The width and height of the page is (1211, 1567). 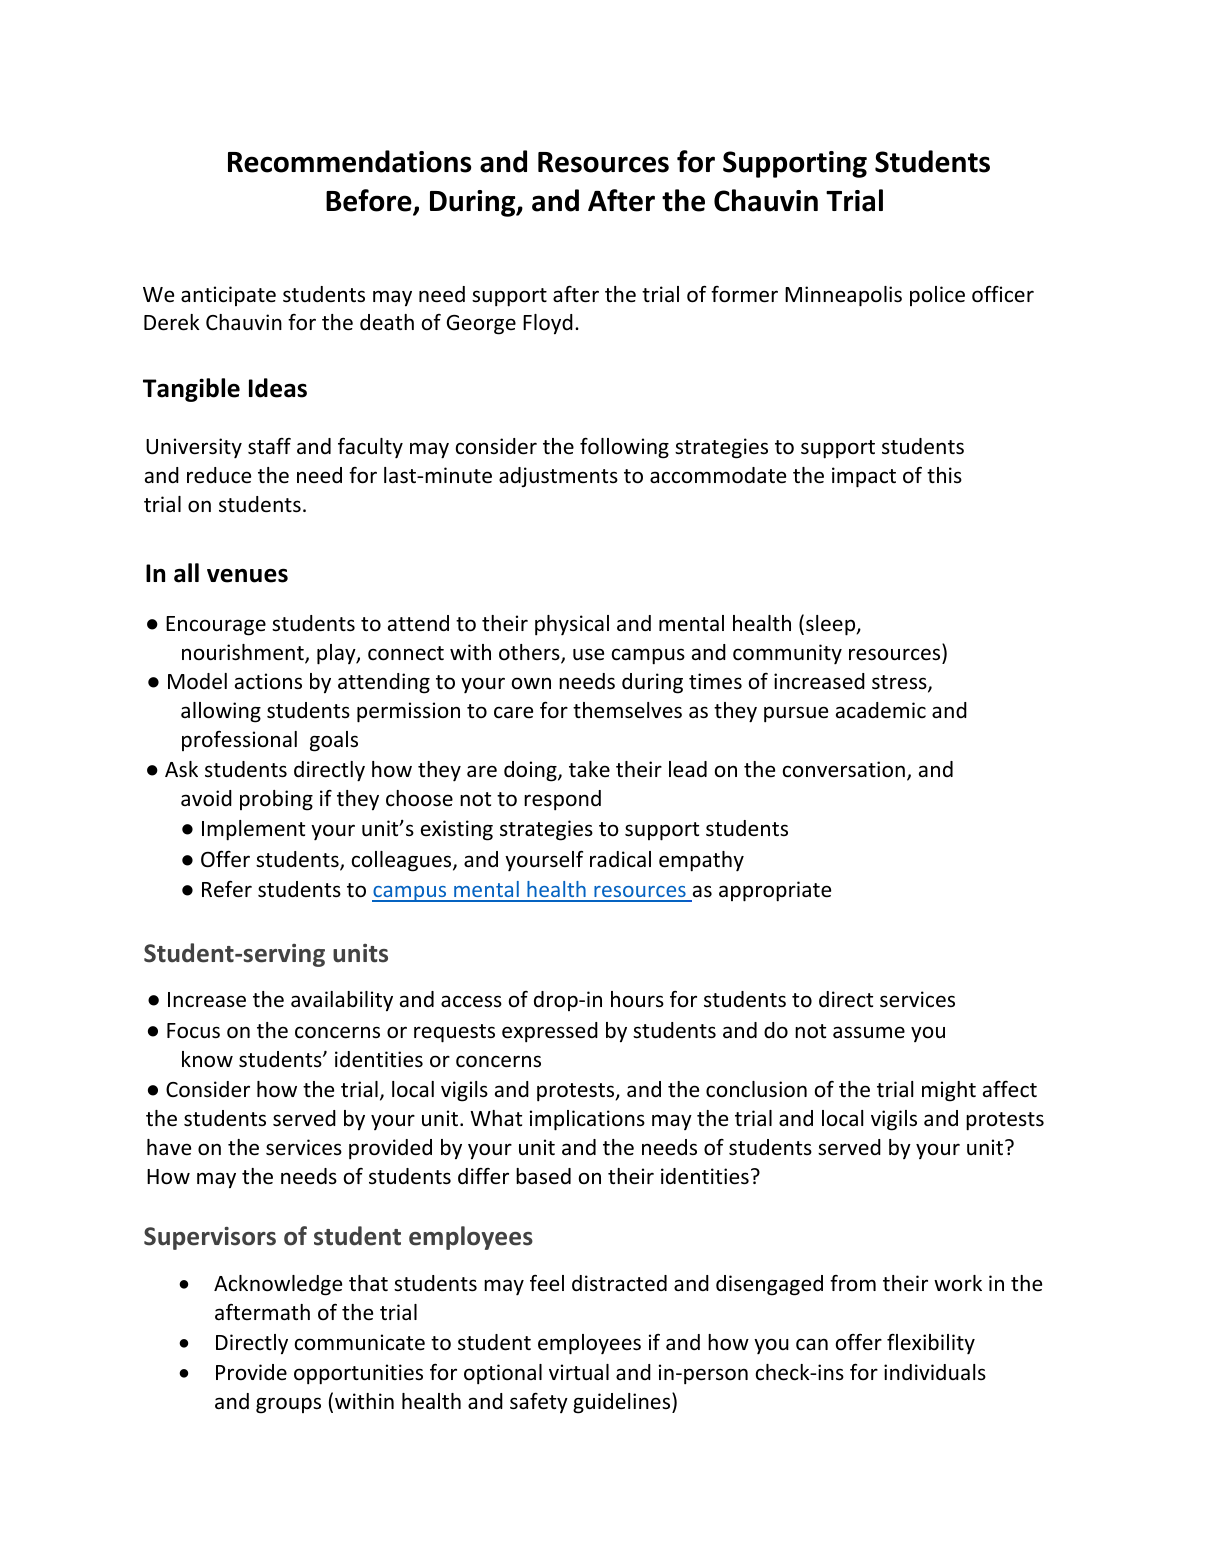 What do you see at coordinates (637, 999) in the page?
I see `hours` at bounding box center [637, 999].
